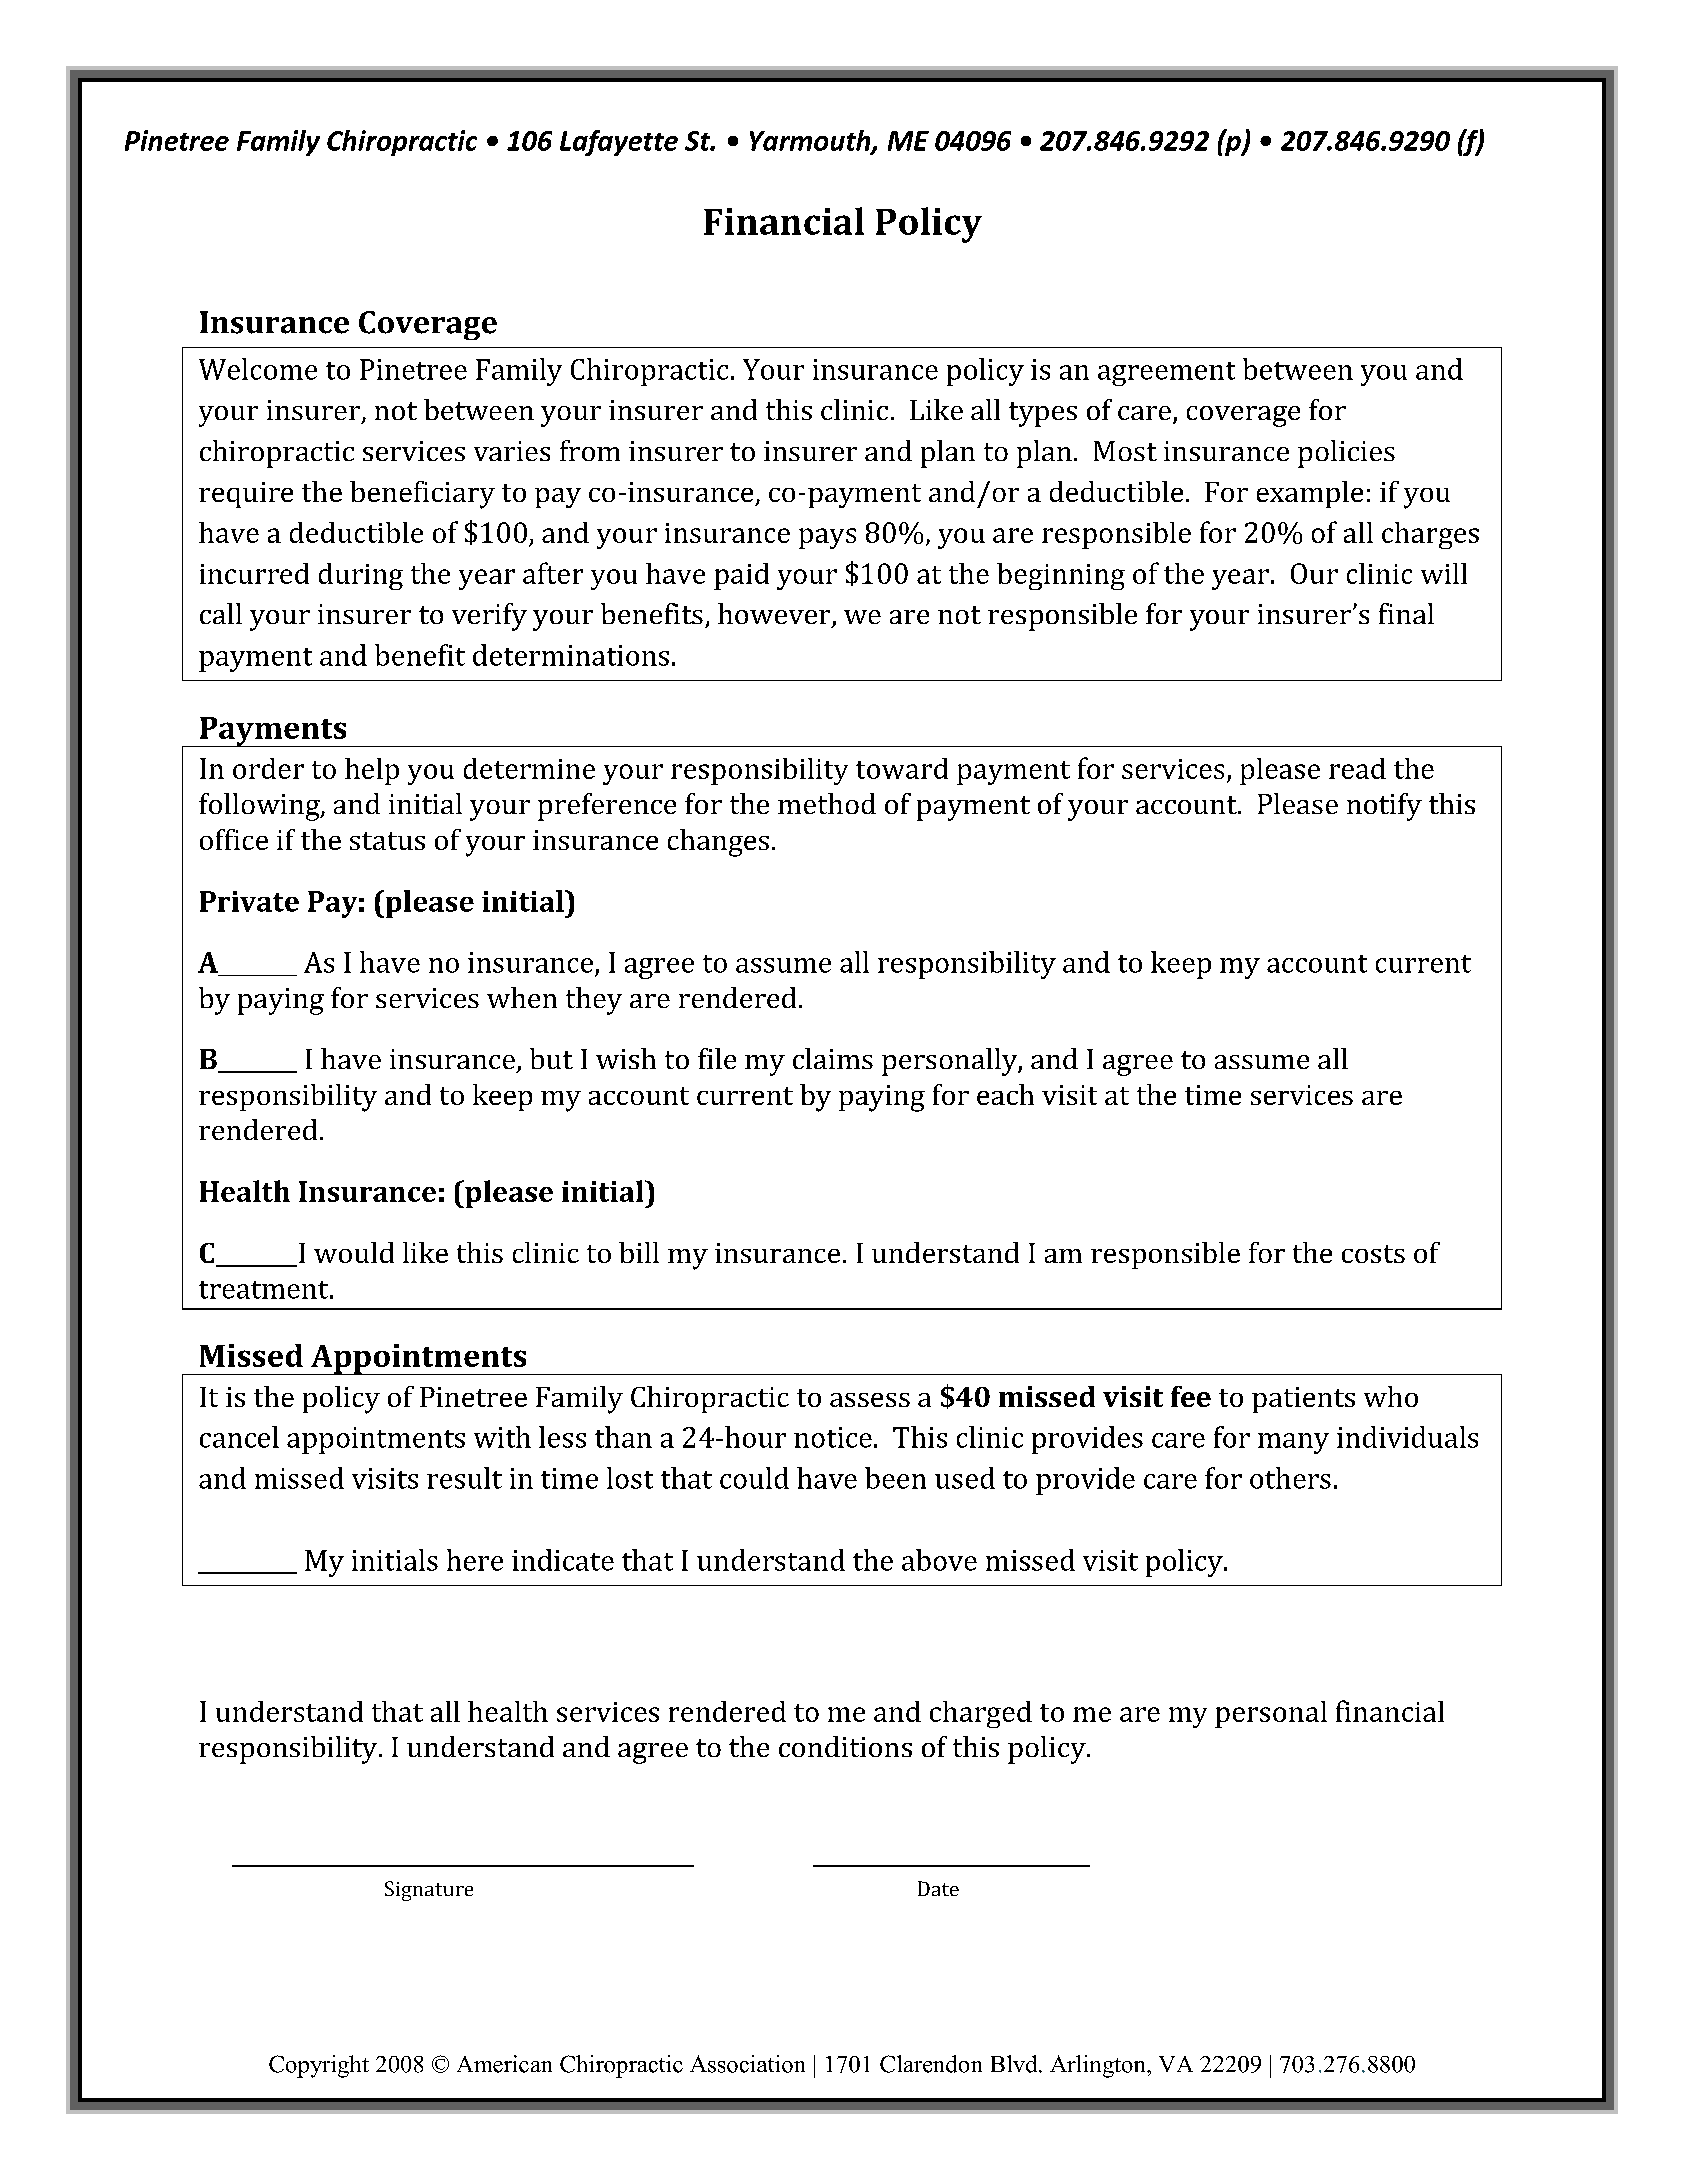 The width and height of the image is (1684, 2180). I want to click on policies, so click(1346, 454).
